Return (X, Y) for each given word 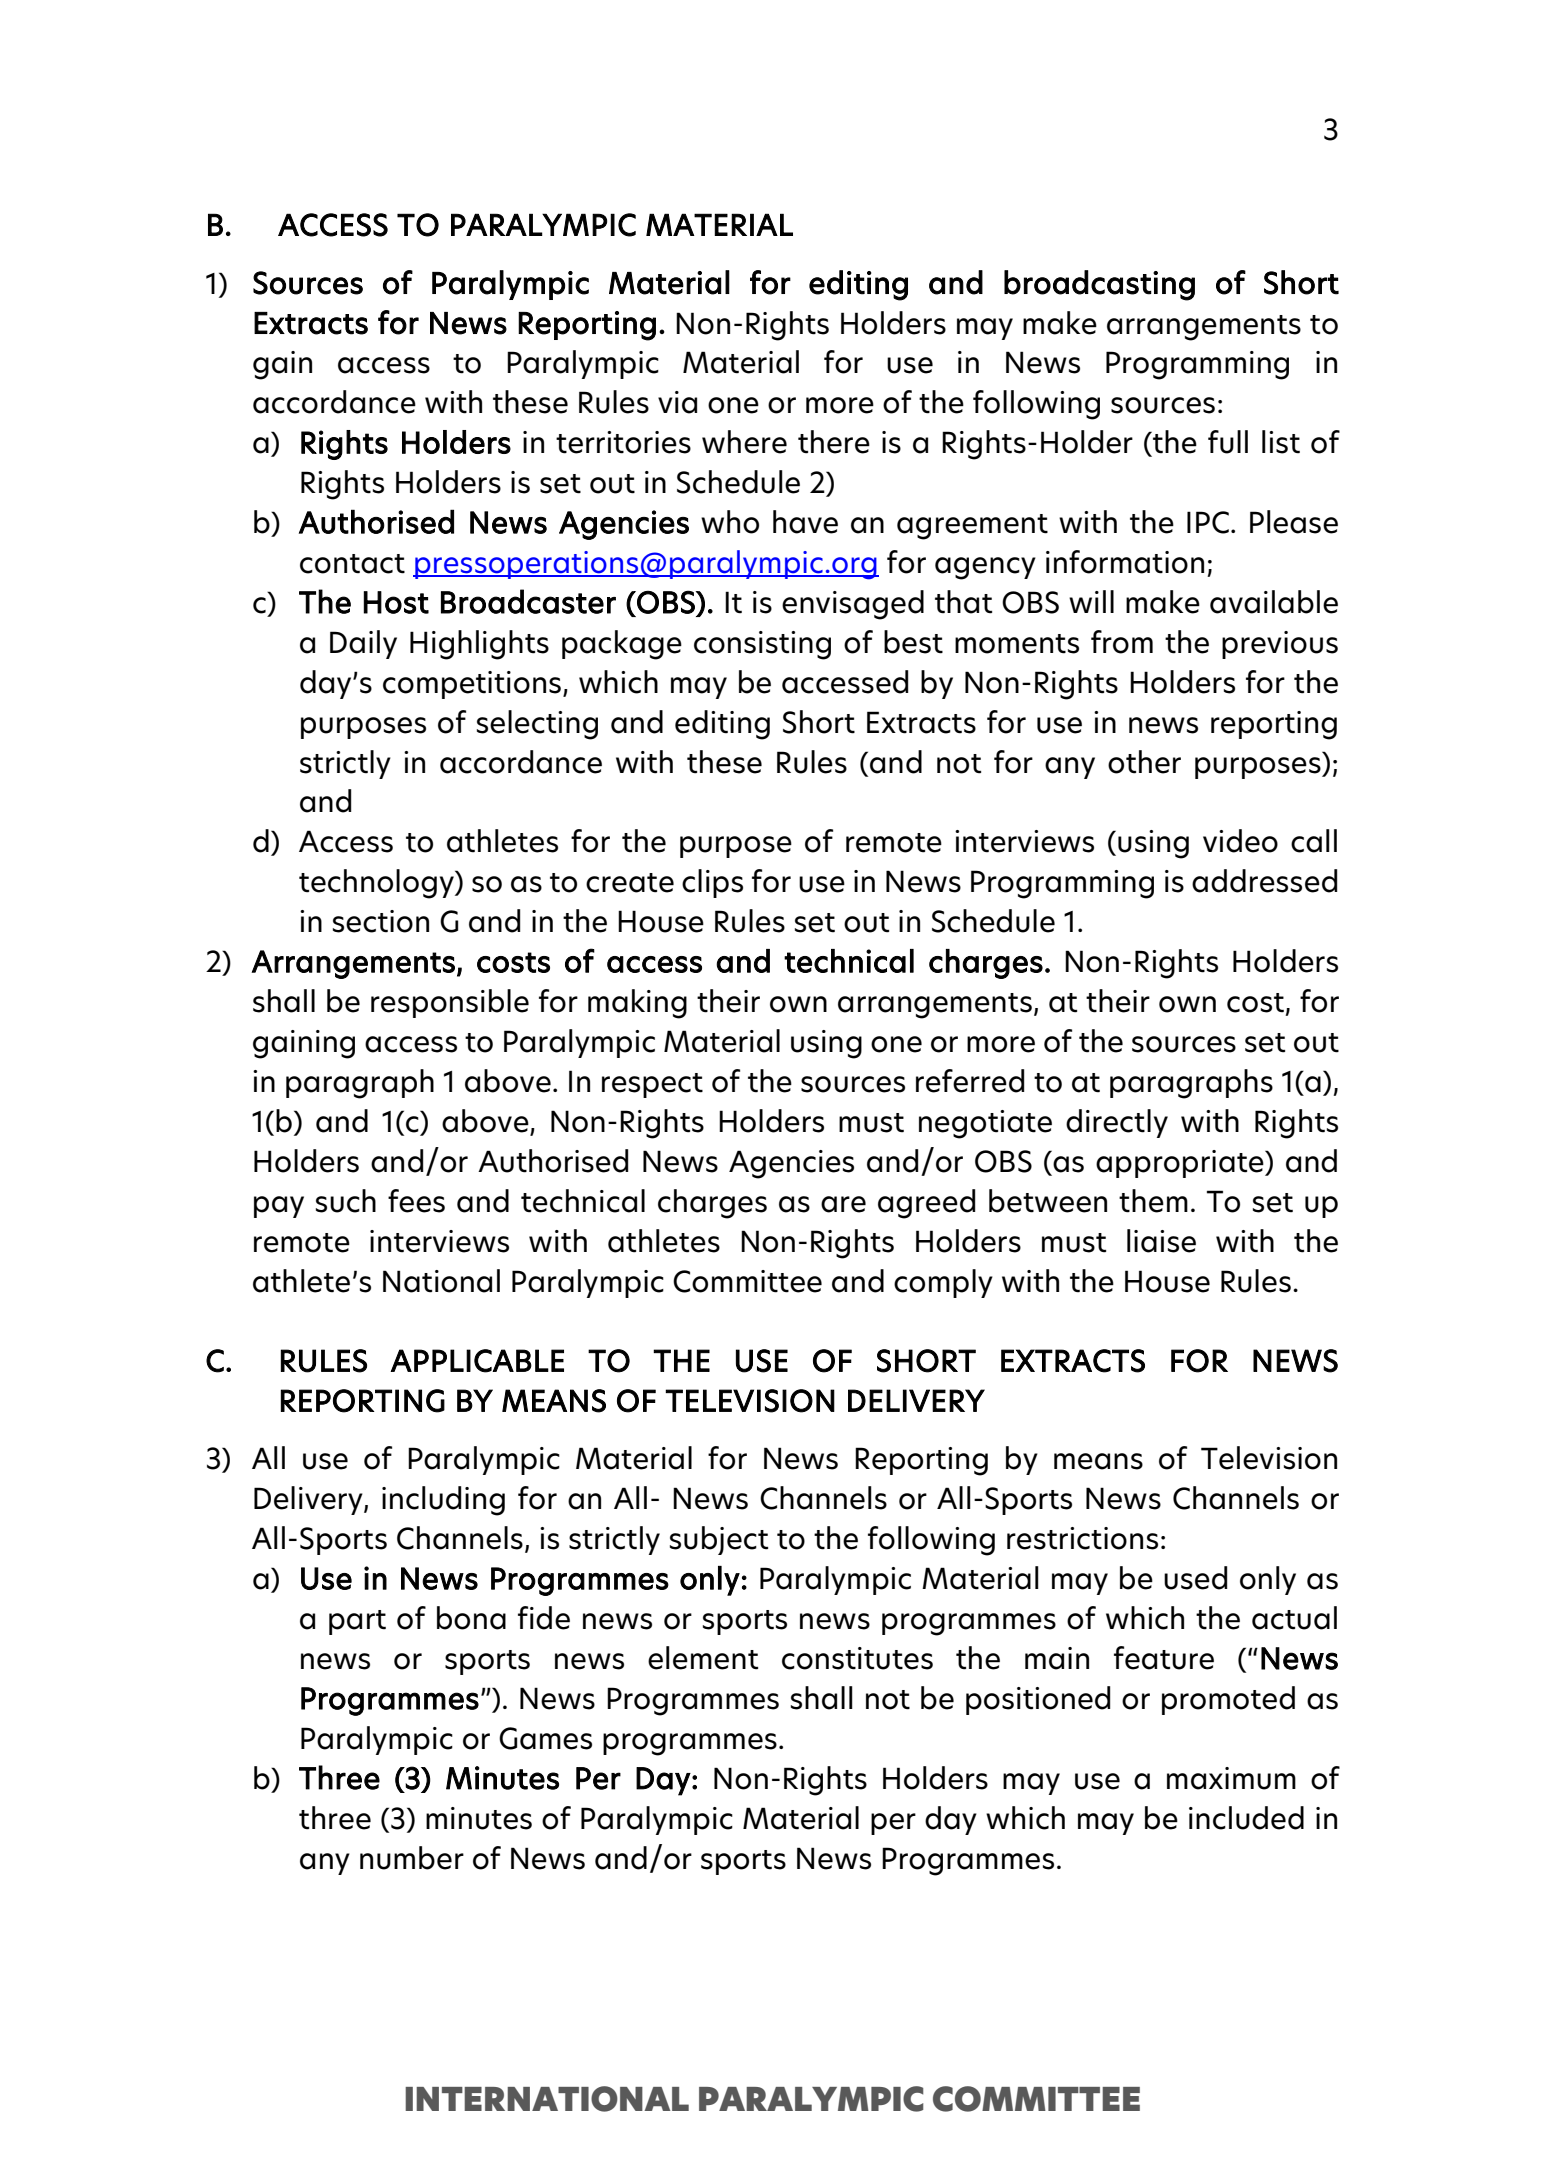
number (412, 1858)
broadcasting (1099, 285)
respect (652, 1085)
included (1246, 1818)
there (834, 442)
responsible (450, 1003)
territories (623, 442)
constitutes (857, 1658)
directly (1117, 1123)
